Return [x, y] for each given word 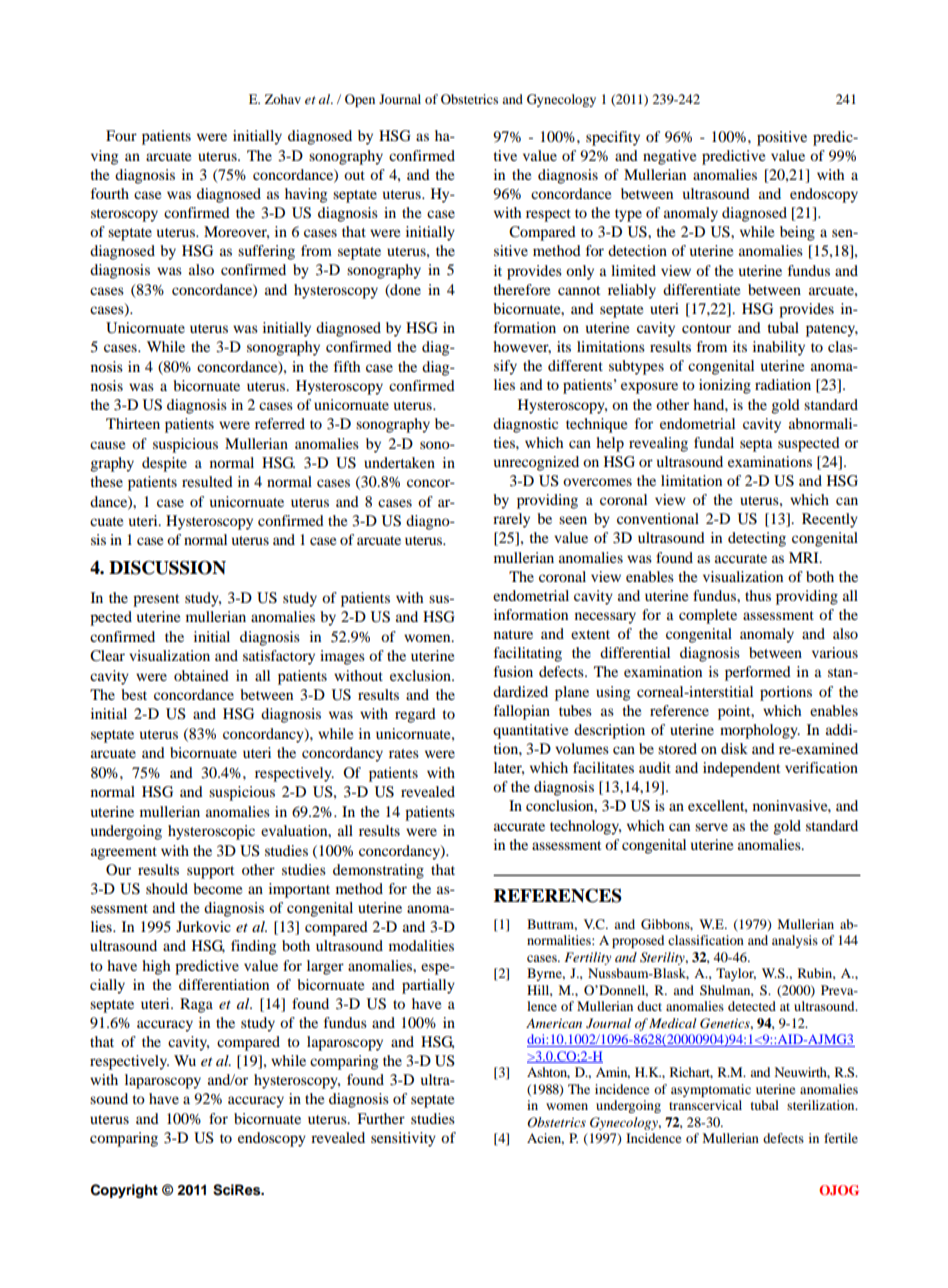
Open [360, 100]
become [217, 888]
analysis [795, 941]
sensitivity [403, 1139]
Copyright [124, 1191]
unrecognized [536, 463]
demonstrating [378, 871]
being [797, 233]
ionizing [725, 386]
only [580, 272]
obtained [201, 675]
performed [758, 673]
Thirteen [133, 423]
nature [513, 634]
